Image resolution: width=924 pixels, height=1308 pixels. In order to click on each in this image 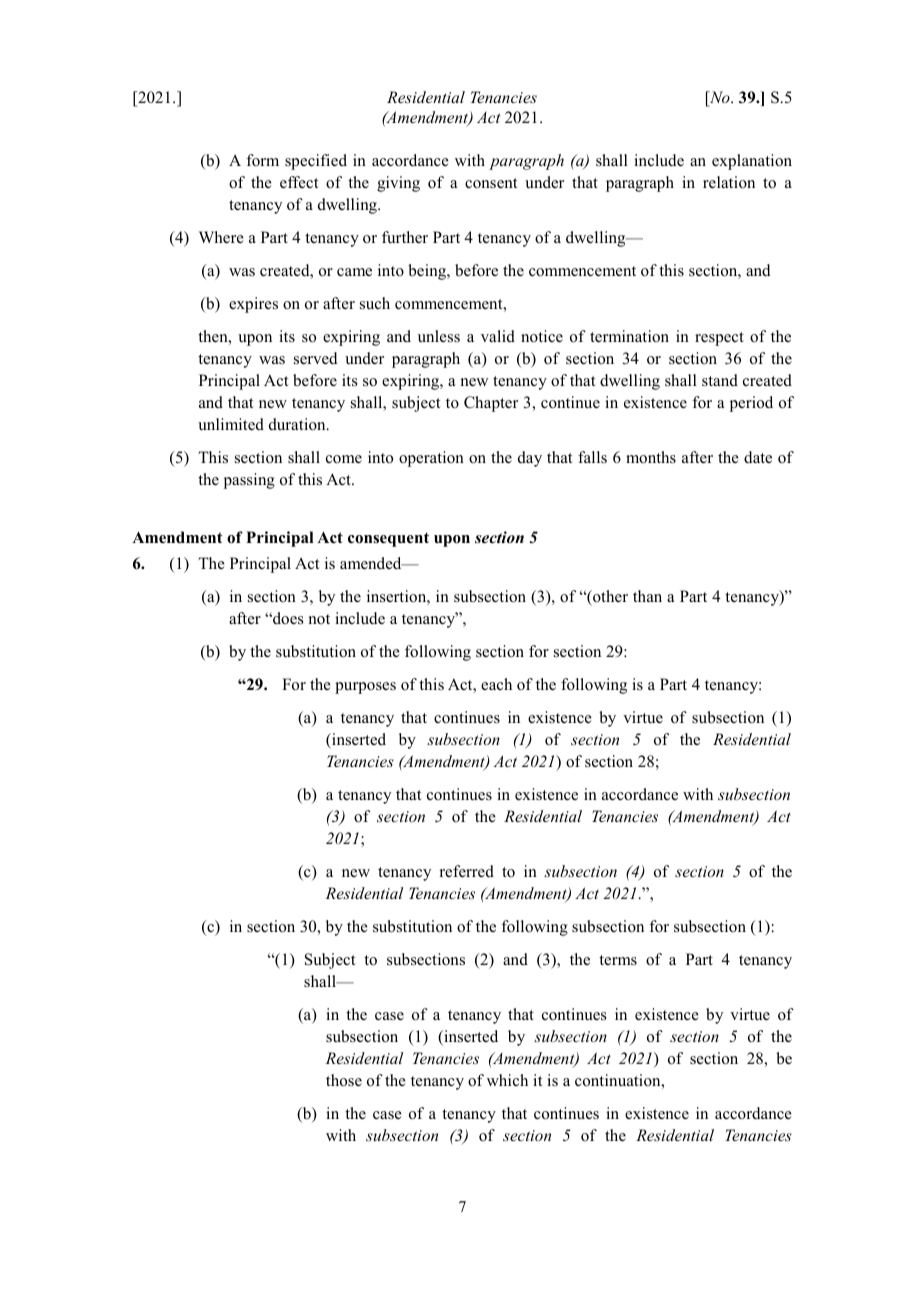, I will do `click(496, 684)`.
